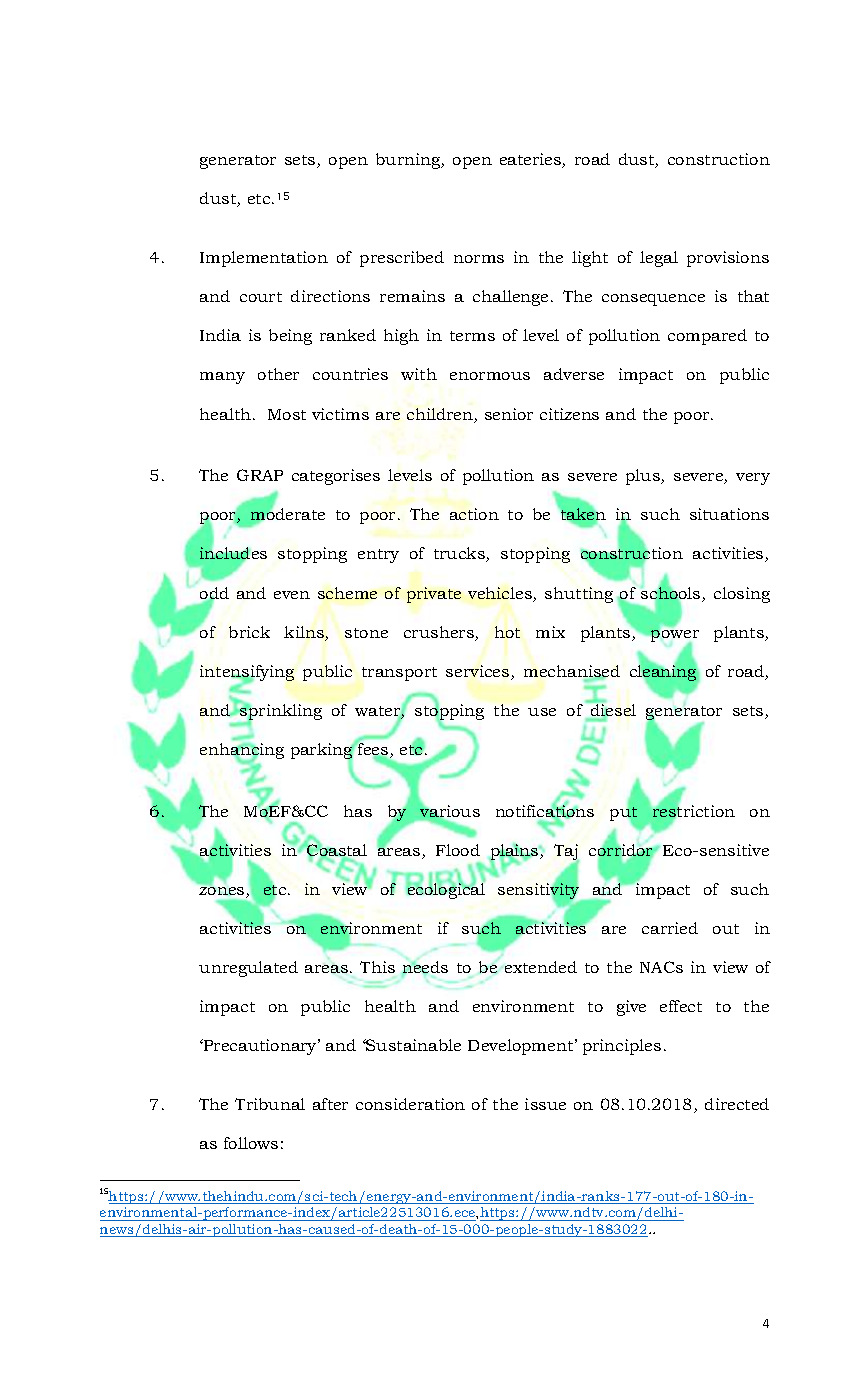 The height and width of the image is (1400, 849). Describe the element at coordinates (729, 514) in the image. I see `situations` at that location.
